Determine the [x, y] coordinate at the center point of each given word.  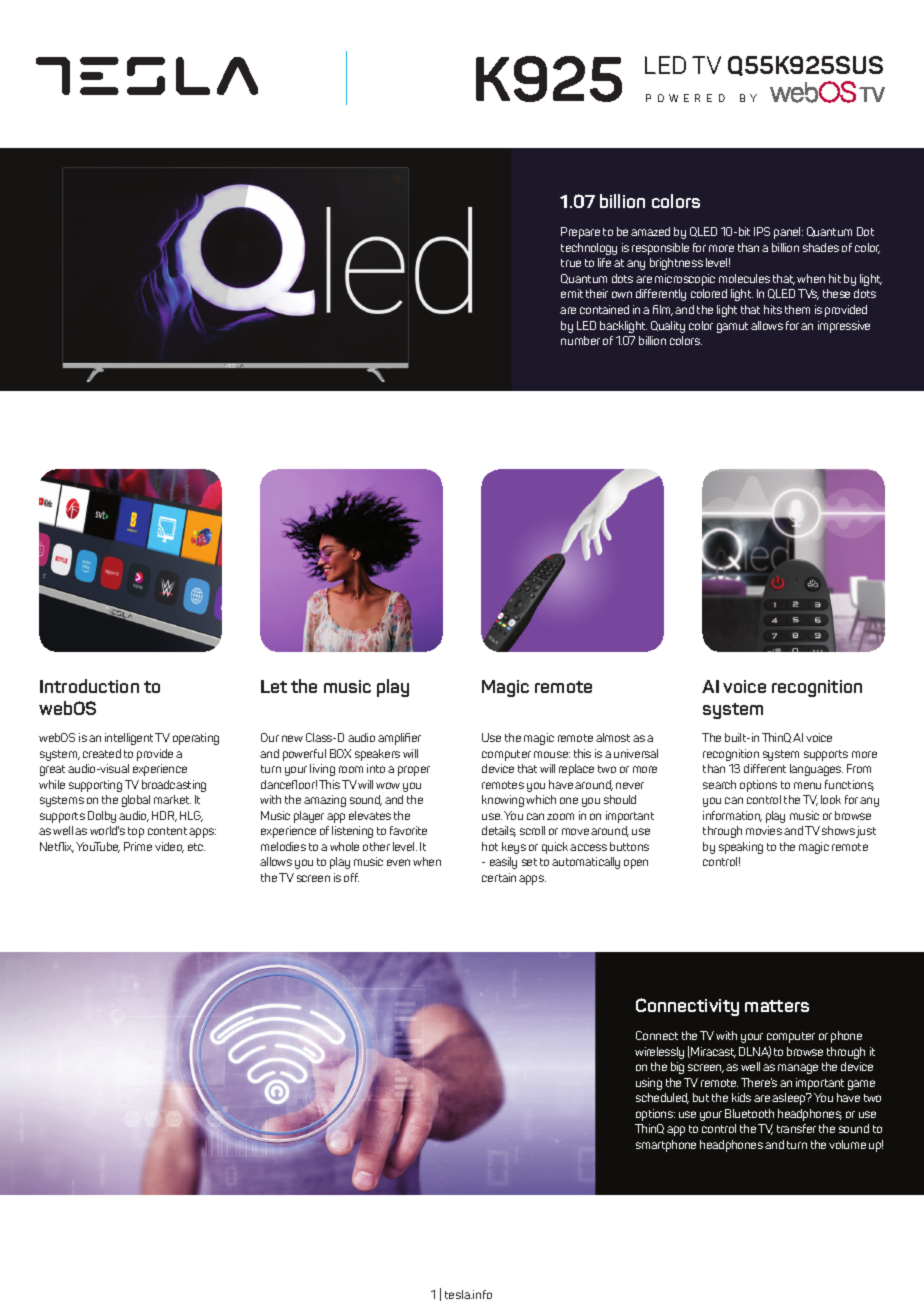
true [571, 263]
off [351, 877]
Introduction [89, 686]
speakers [377, 755]
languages [816, 770]
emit [572, 293]
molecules [744, 278]
